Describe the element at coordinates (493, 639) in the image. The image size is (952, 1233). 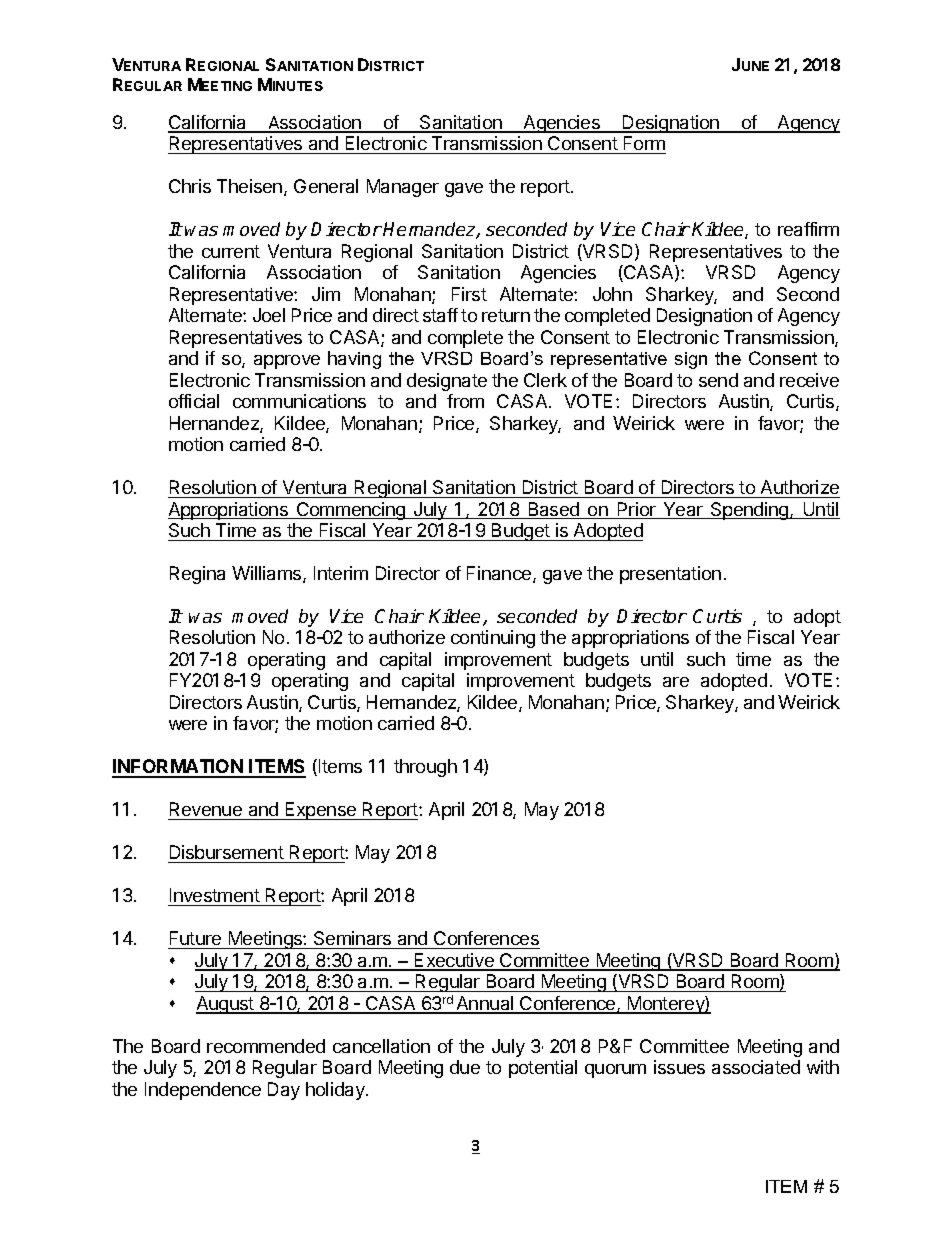
I see `continuing` at that location.
